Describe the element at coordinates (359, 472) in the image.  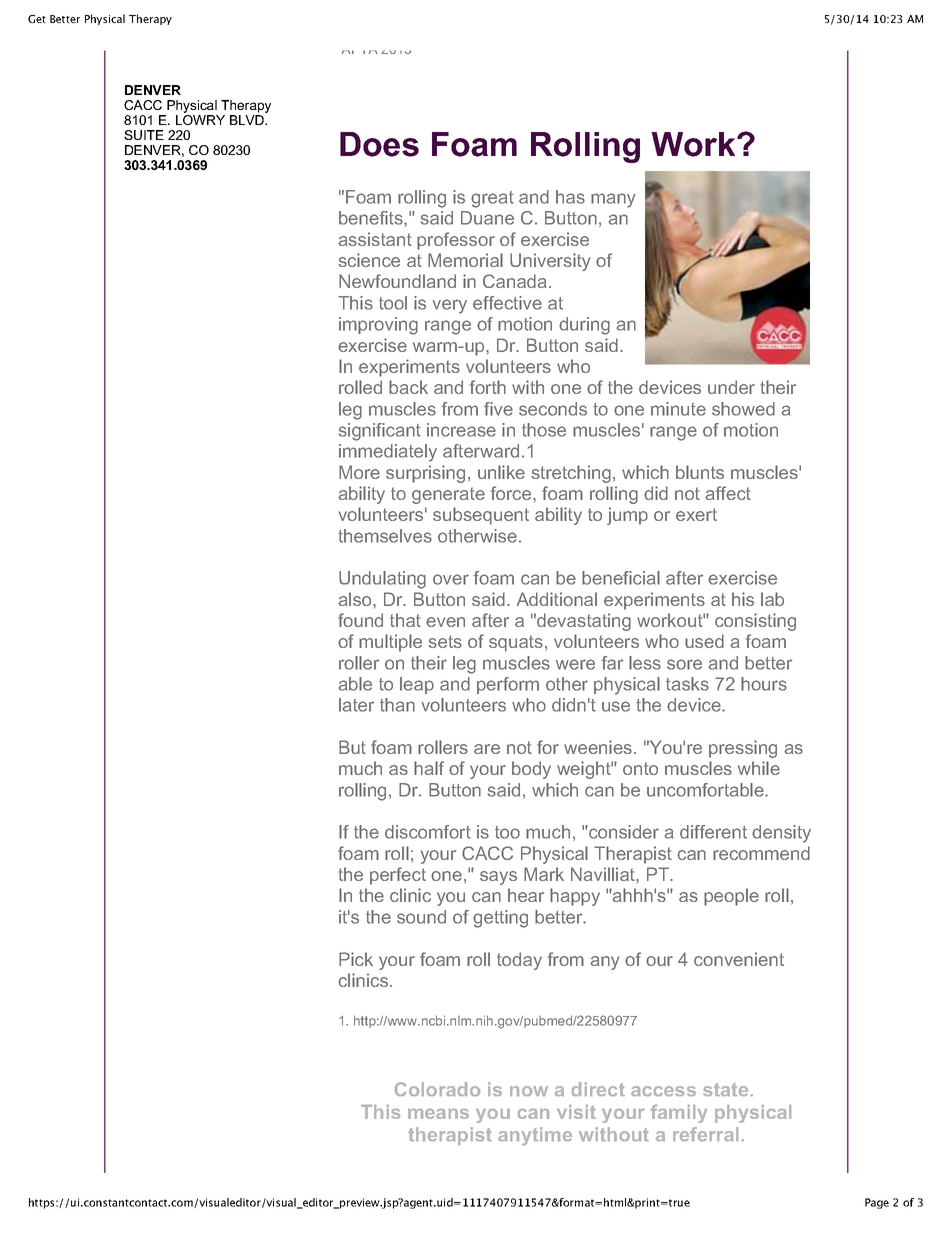
I see `More` at that location.
